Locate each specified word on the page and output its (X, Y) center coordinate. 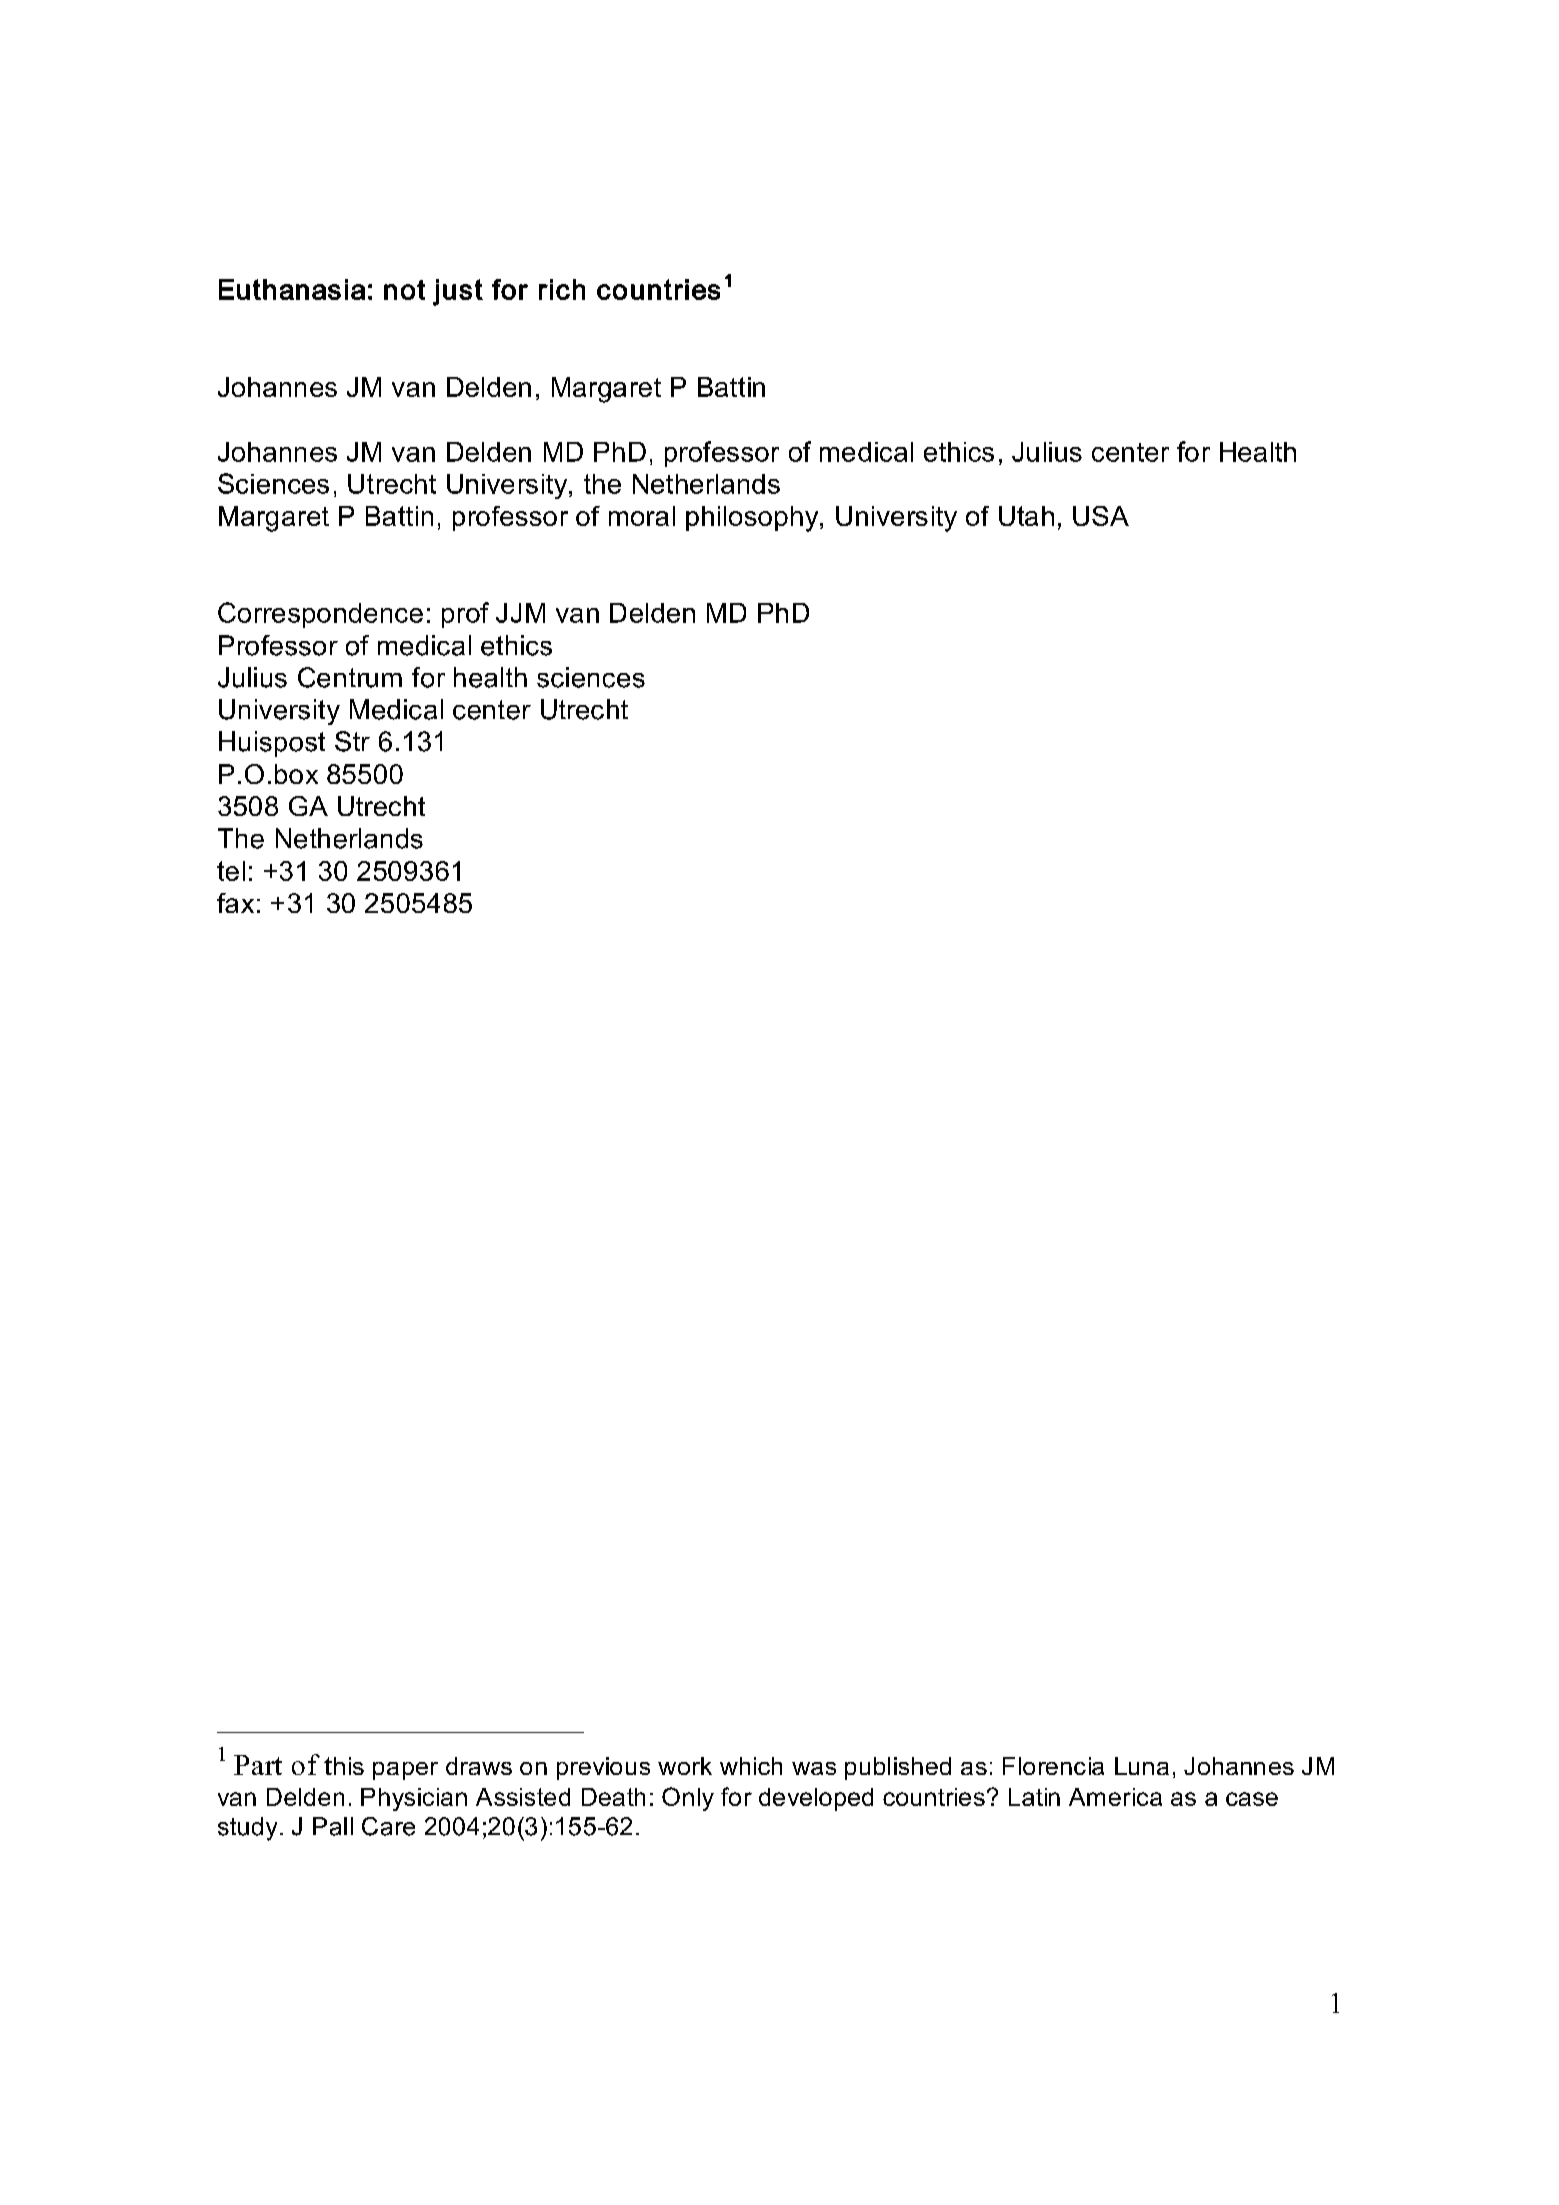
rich (562, 289)
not (404, 290)
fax (235, 903)
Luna (1142, 1766)
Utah (1026, 516)
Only (688, 1799)
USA (1101, 516)
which (751, 1766)
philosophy (753, 519)
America (1115, 1797)
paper (405, 1771)
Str (352, 741)
